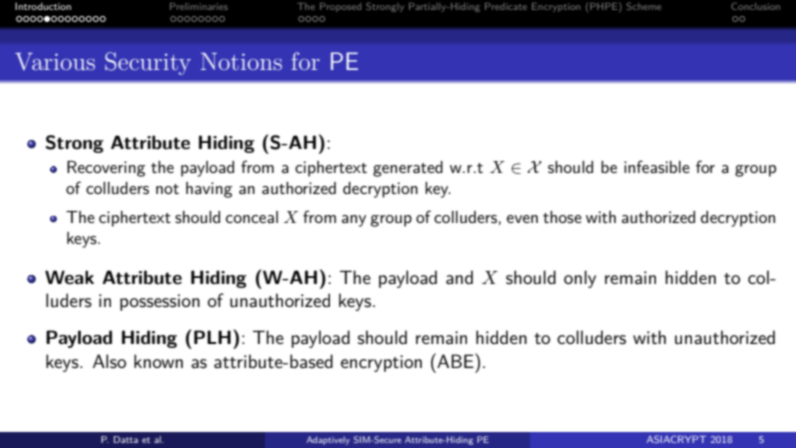 The height and width of the screenshot is (448, 796). I want to click on Datta, so click(126, 439).
